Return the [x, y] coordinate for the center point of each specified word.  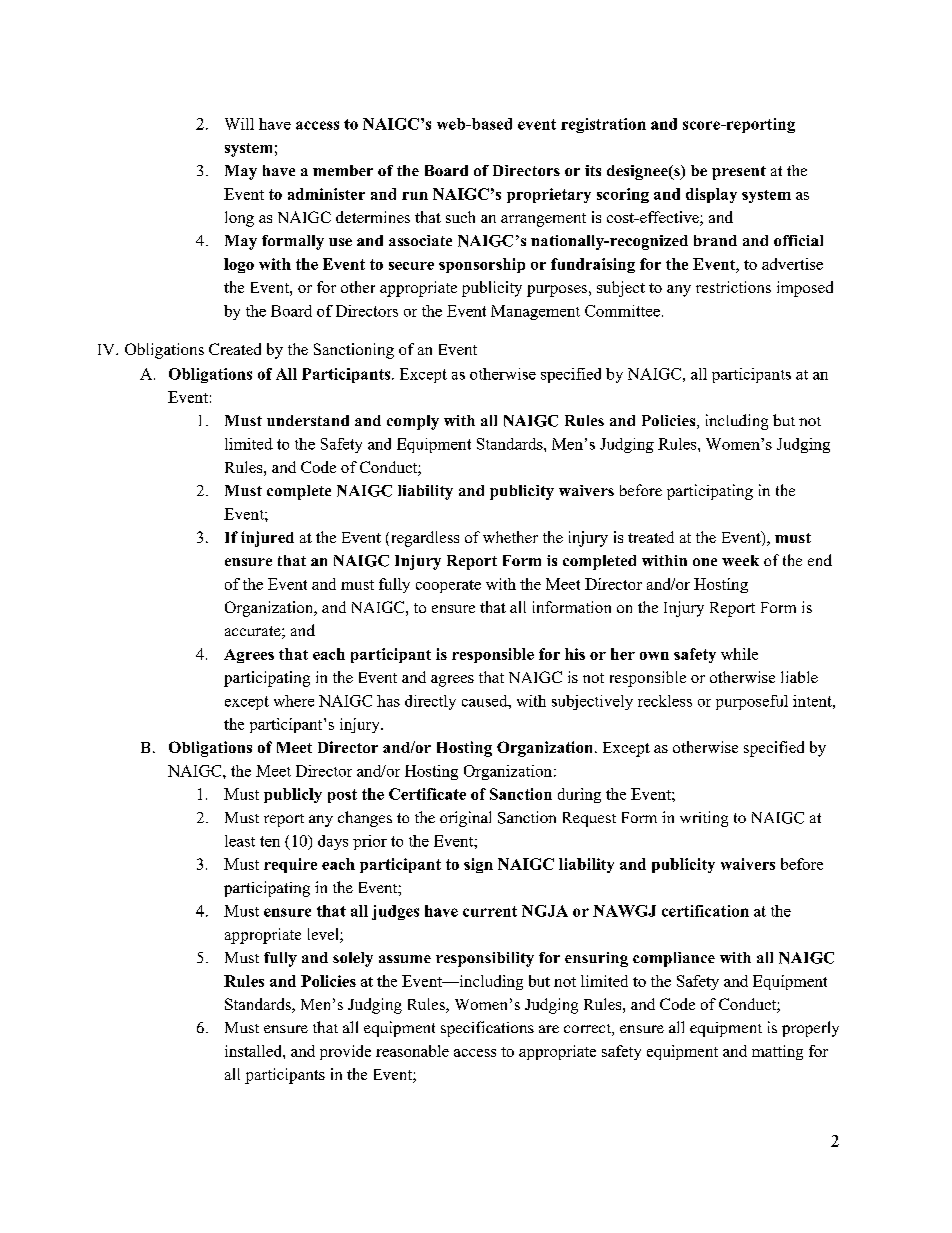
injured [267, 539]
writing [704, 819]
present [739, 173]
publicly [293, 795]
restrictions [733, 287]
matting [777, 1052]
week [740, 560]
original [465, 819]
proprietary [549, 195]
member [343, 170]
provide [345, 1052]
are [549, 1029]
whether [510, 537]
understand [308, 420]
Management [535, 312]
